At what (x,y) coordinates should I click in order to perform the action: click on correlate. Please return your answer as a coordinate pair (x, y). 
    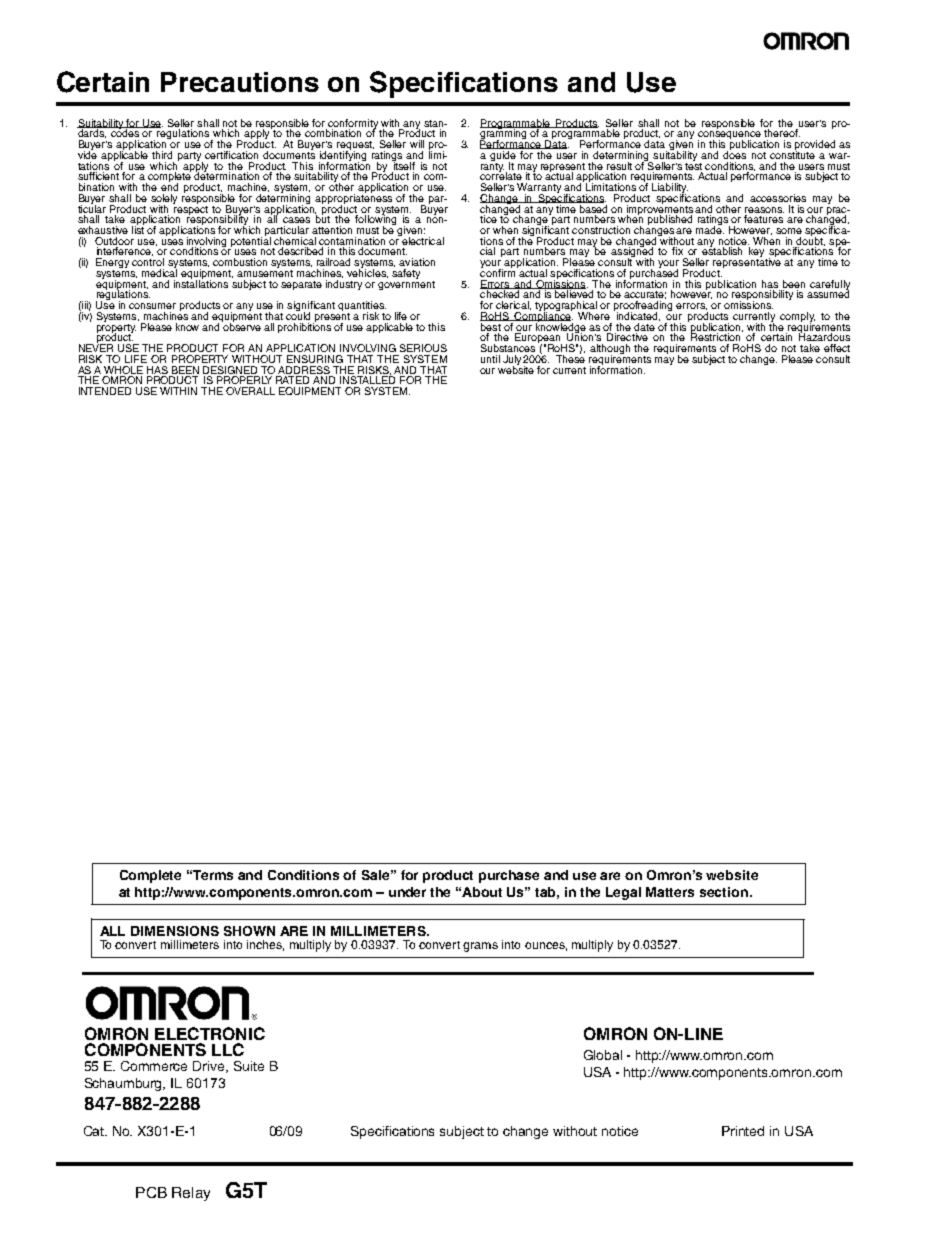
    Looking at the image, I should click on (501, 175).
